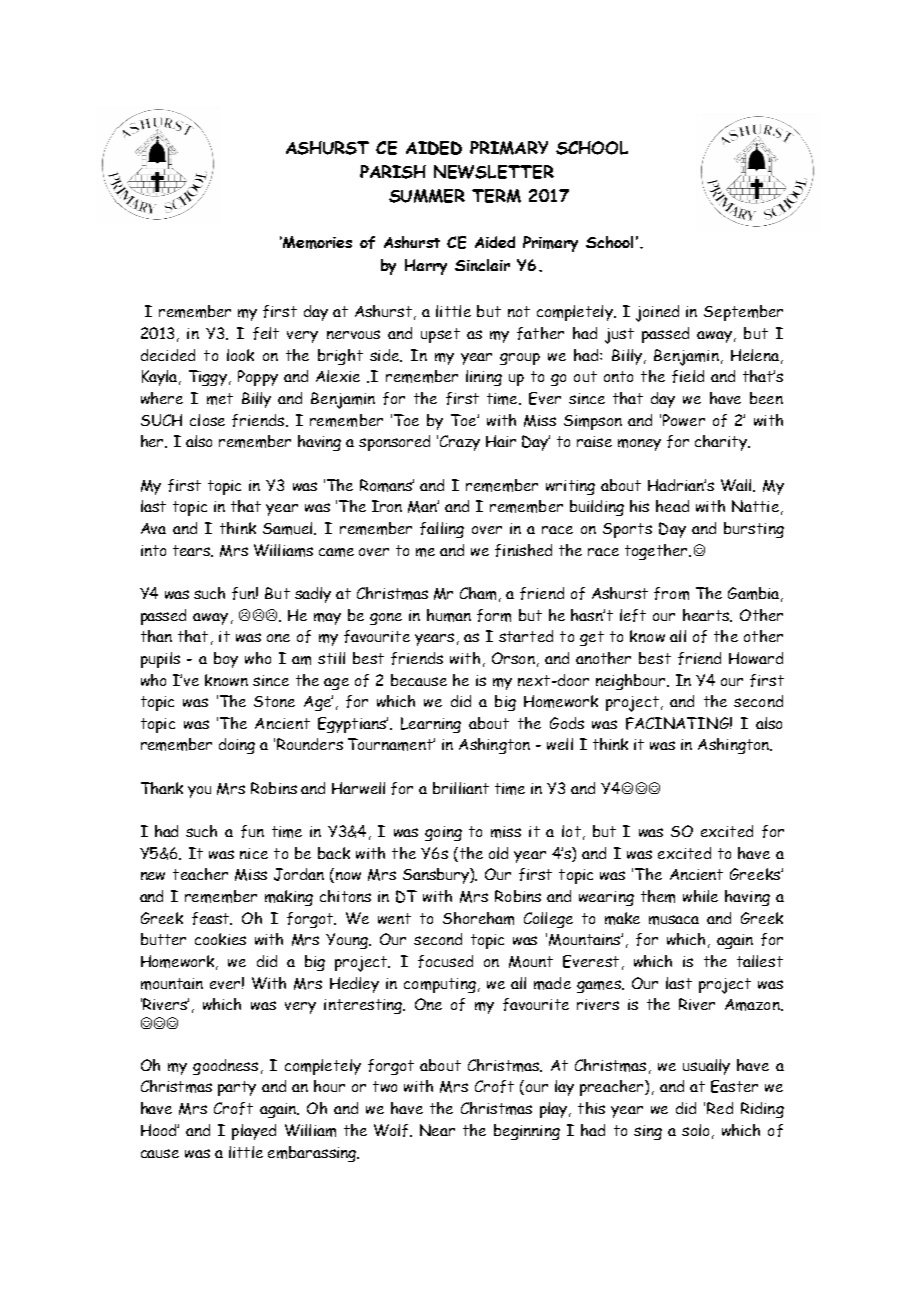 The image size is (924, 1308). I want to click on SUMMER, so click(427, 196).
